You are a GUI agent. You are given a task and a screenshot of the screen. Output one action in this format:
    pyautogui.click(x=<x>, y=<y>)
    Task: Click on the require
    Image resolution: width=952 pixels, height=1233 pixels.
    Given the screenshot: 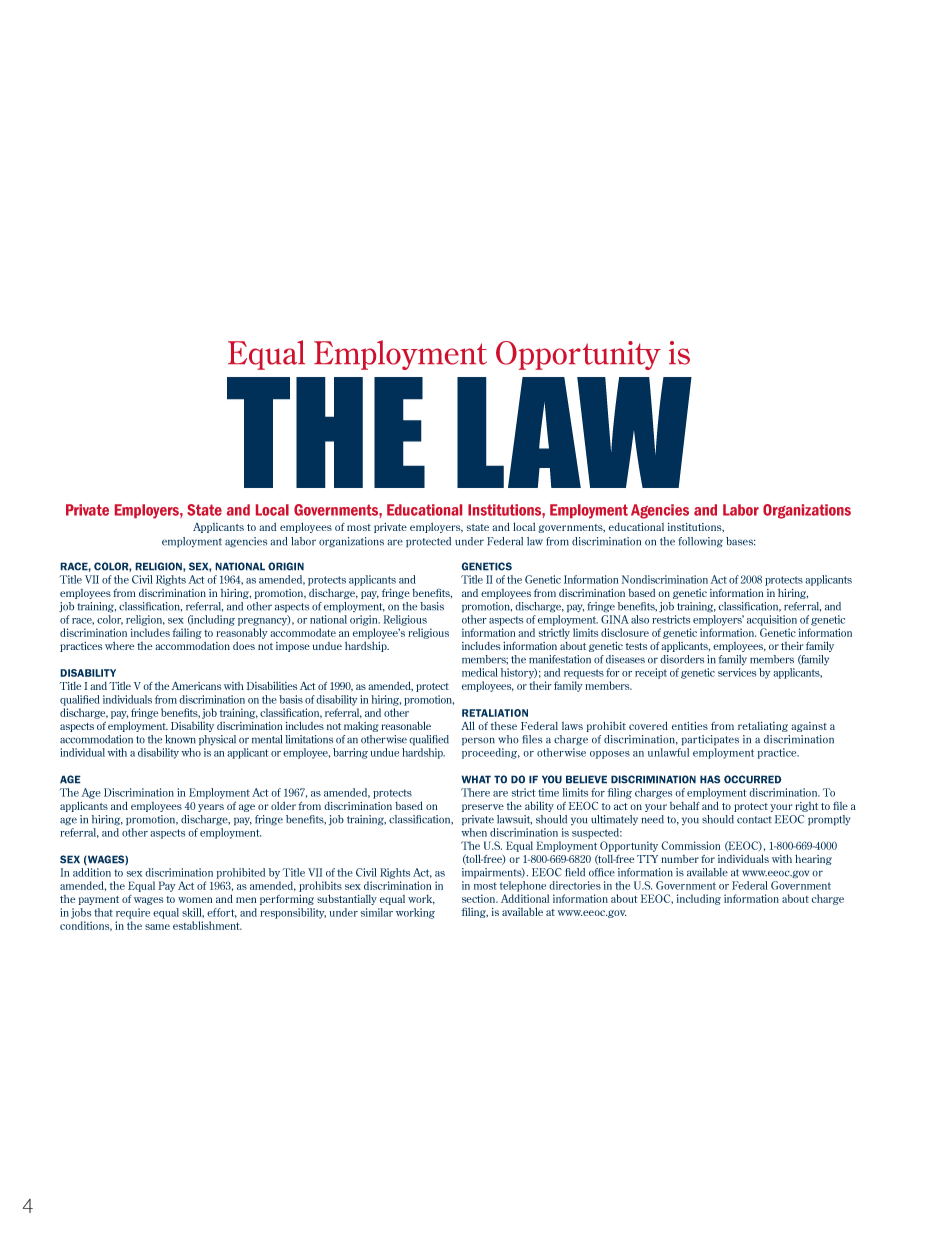 What is the action you would take?
    pyautogui.click(x=133, y=913)
